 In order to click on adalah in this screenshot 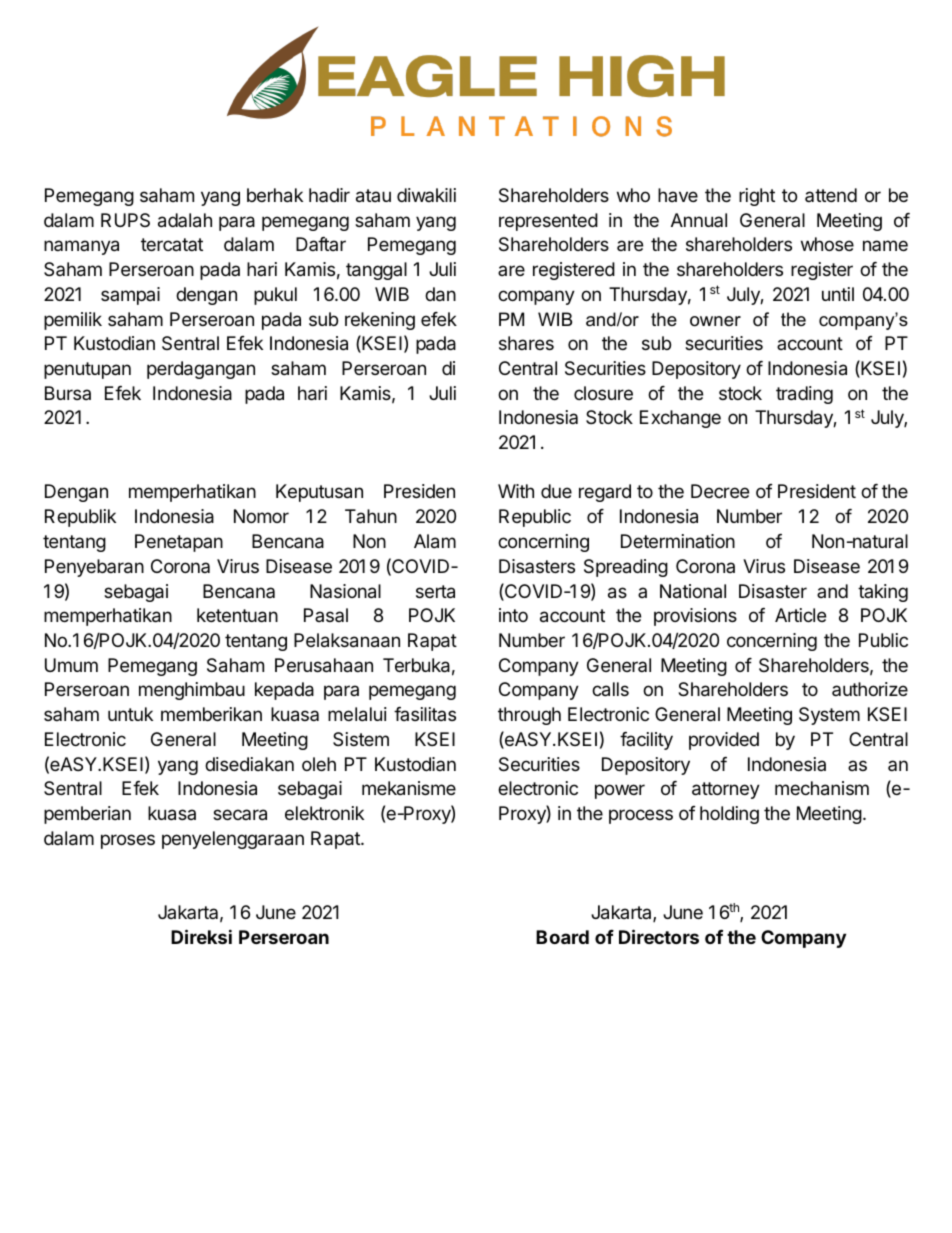, I will do `click(185, 220)`.
